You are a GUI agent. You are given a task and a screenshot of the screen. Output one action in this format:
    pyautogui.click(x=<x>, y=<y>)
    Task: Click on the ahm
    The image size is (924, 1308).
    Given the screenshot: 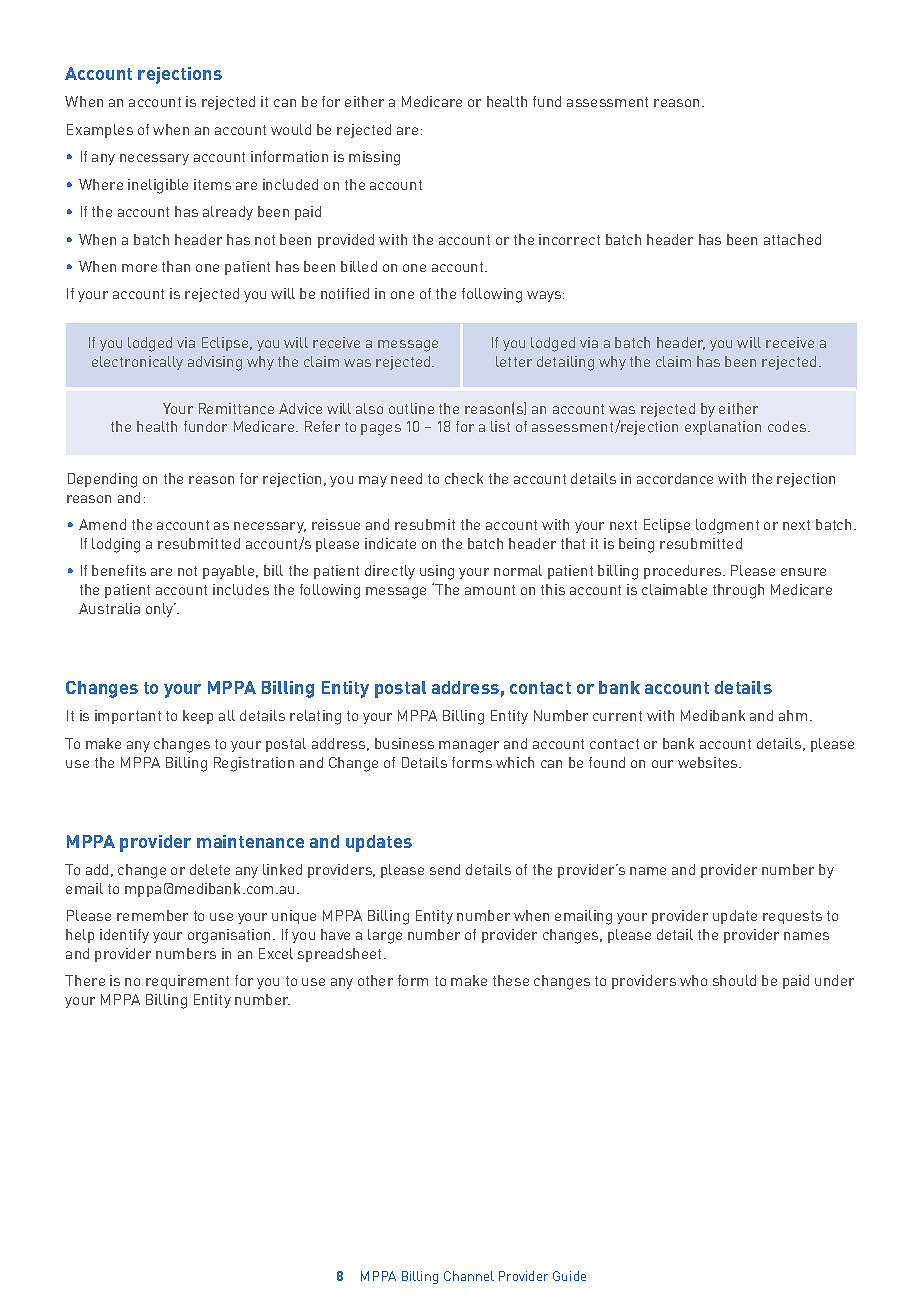 What is the action you would take?
    pyautogui.click(x=793, y=715)
